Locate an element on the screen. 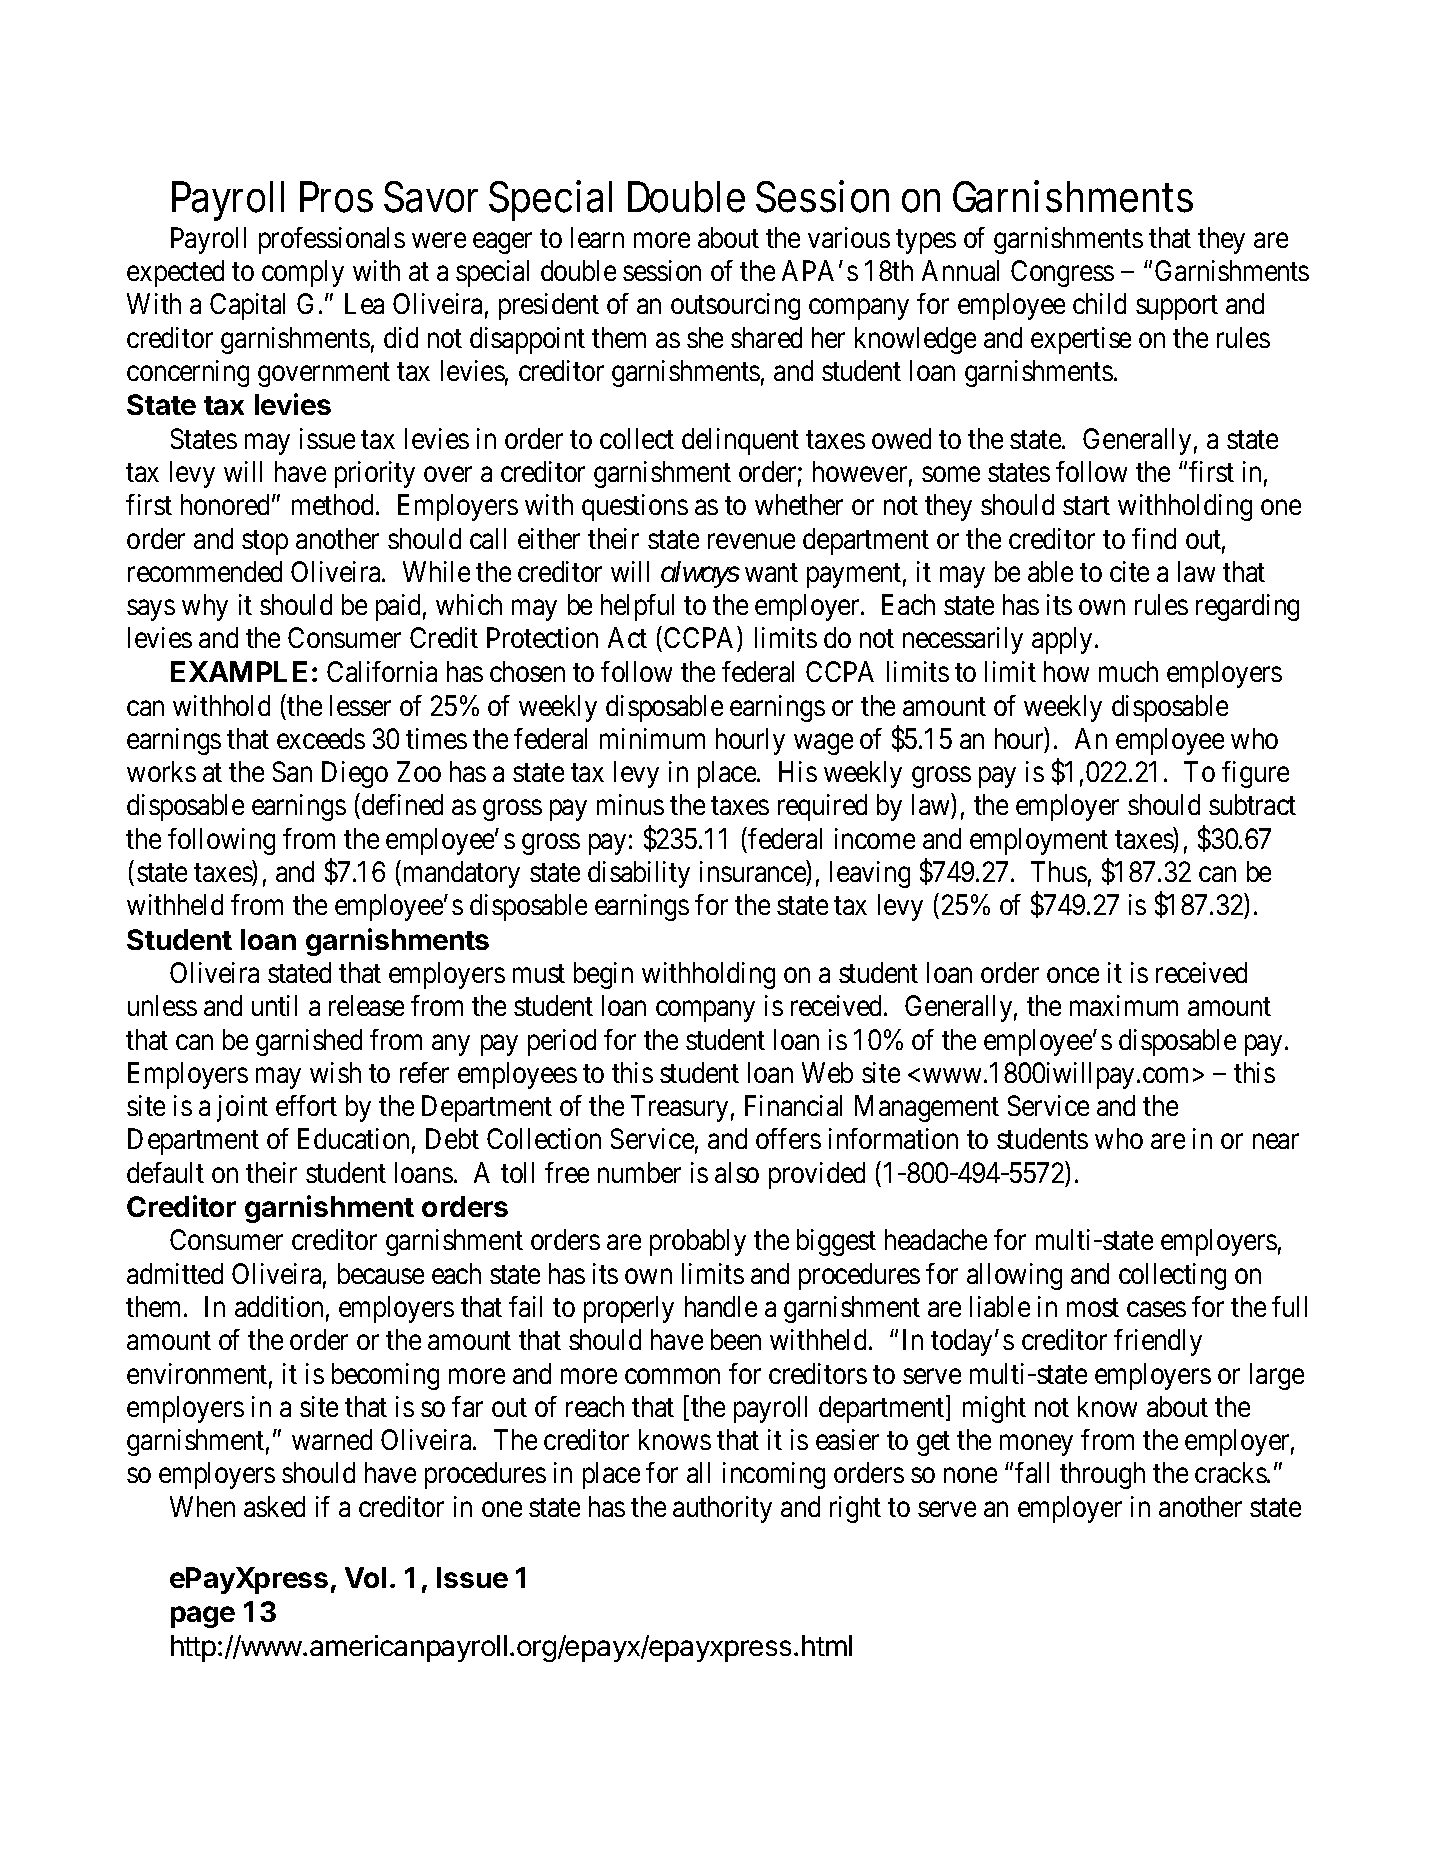  Congress is located at coordinates (1062, 273).
